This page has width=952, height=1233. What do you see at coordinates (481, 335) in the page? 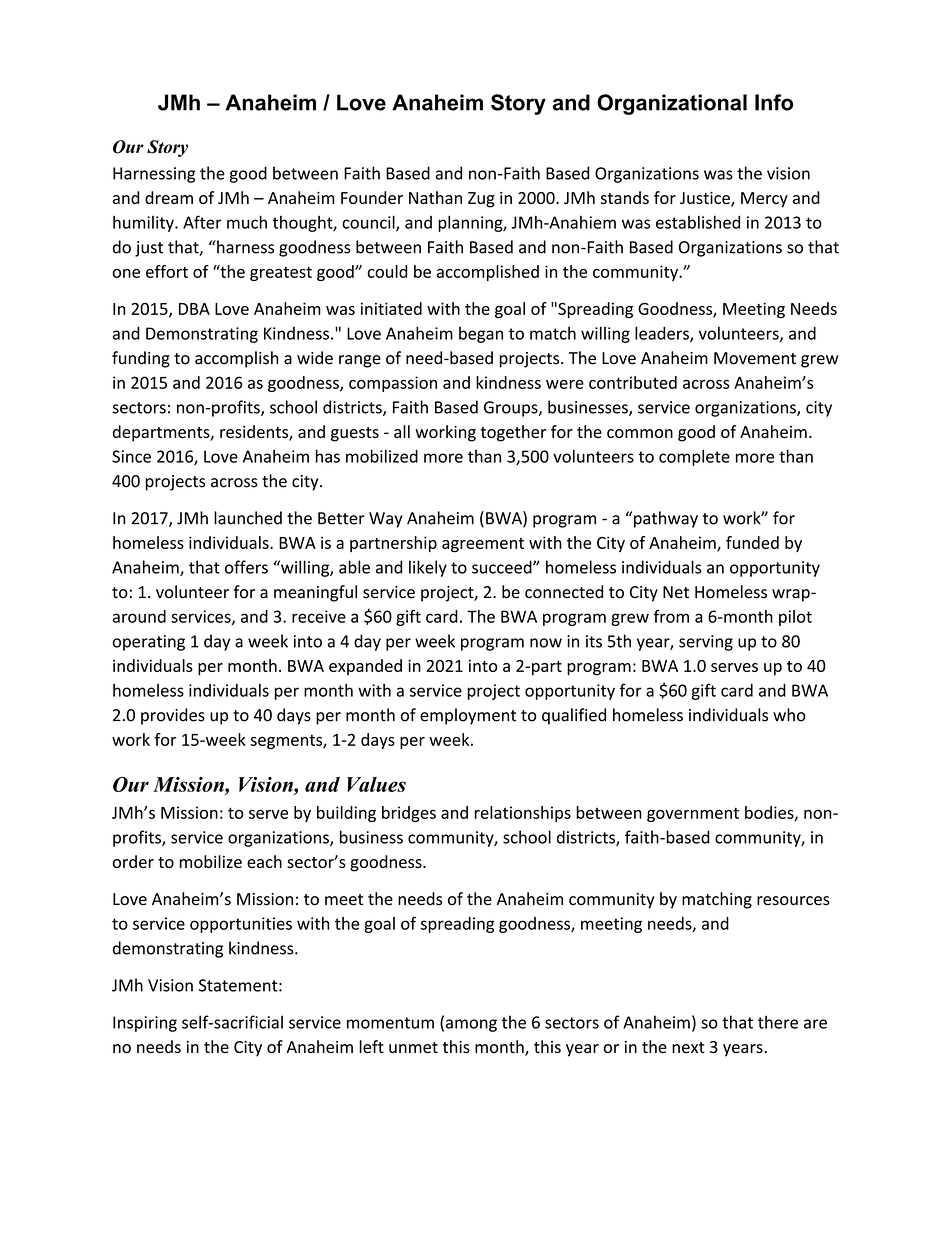
I see `began` at bounding box center [481, 335].
